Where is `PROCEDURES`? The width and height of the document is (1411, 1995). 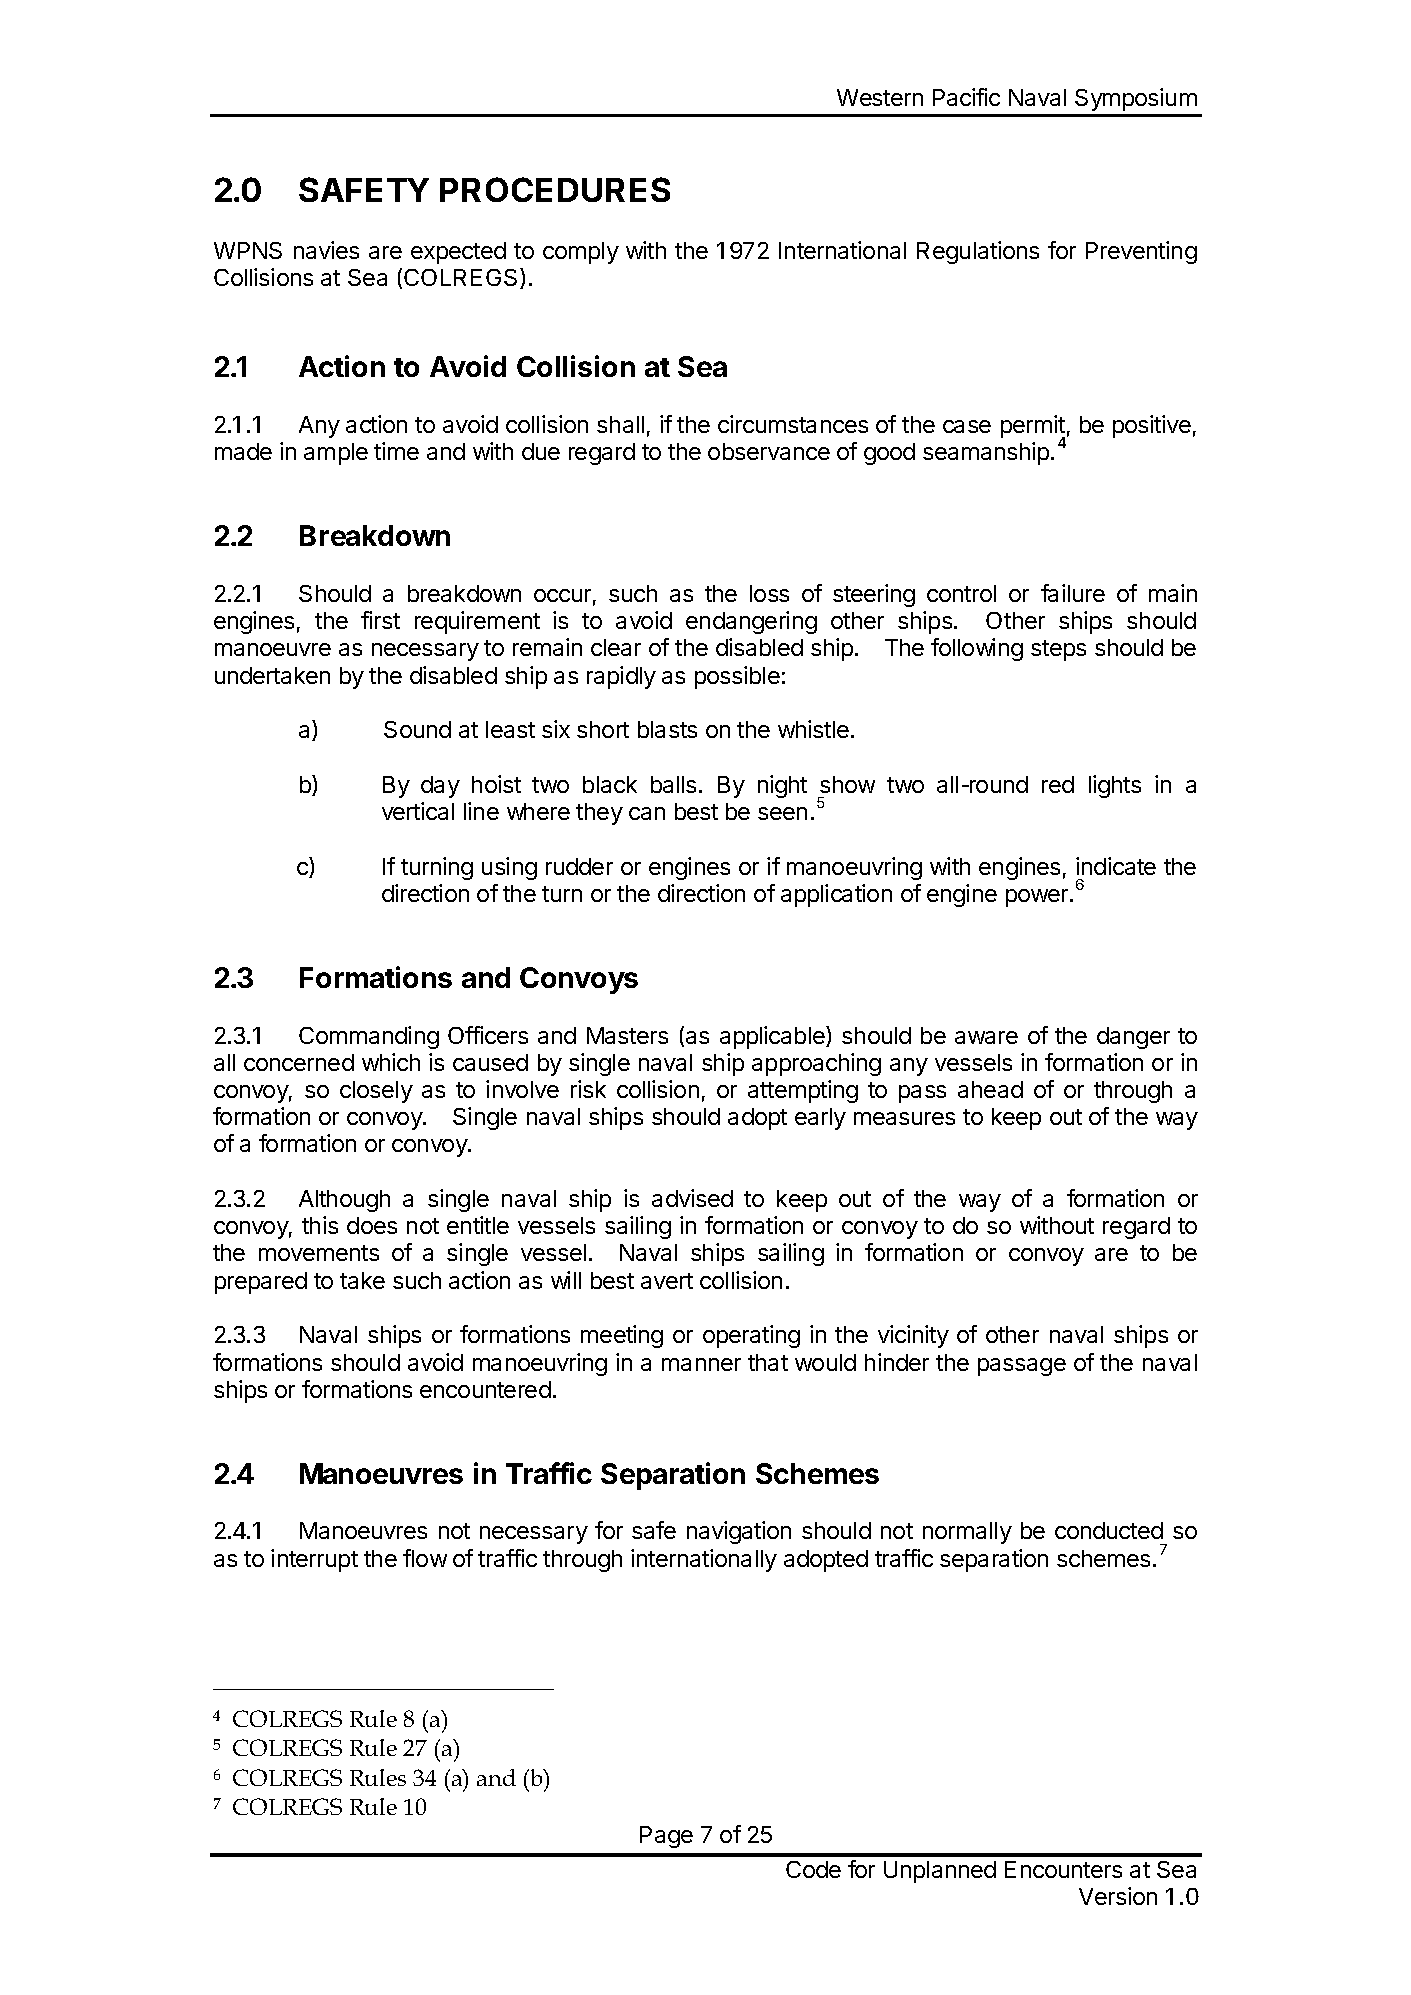
PROCEDURES is located at coordinates (555, 189).
